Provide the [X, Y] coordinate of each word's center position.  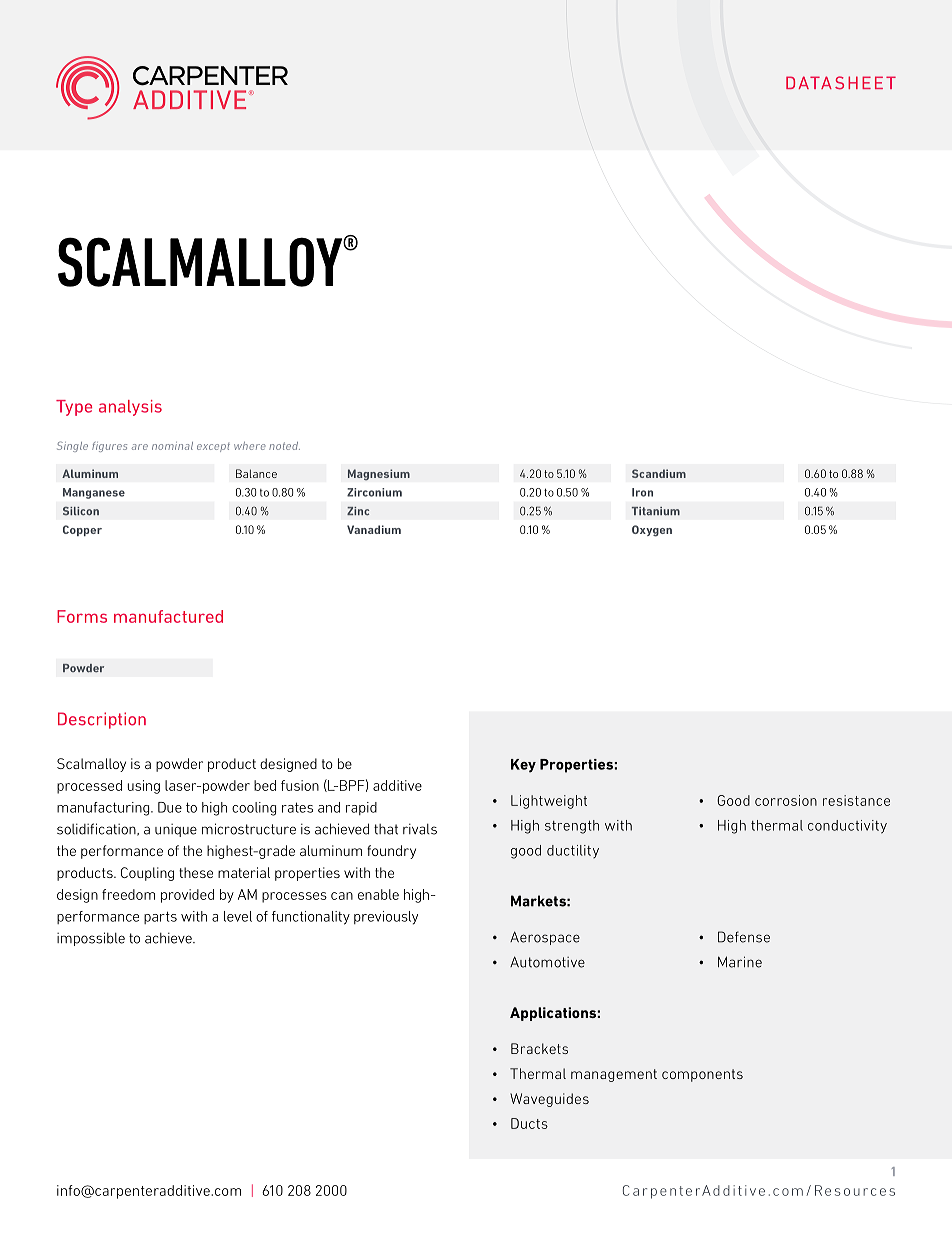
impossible [91, 939]
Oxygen [652, 531]
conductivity [847, 827]
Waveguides [549, 1100]
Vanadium [374, 529]
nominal [172, 446]
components [702, 1075]
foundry [391, 852]
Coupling [147, 874]
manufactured [168, 616]
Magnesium [379, 475]
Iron [642, 492]
